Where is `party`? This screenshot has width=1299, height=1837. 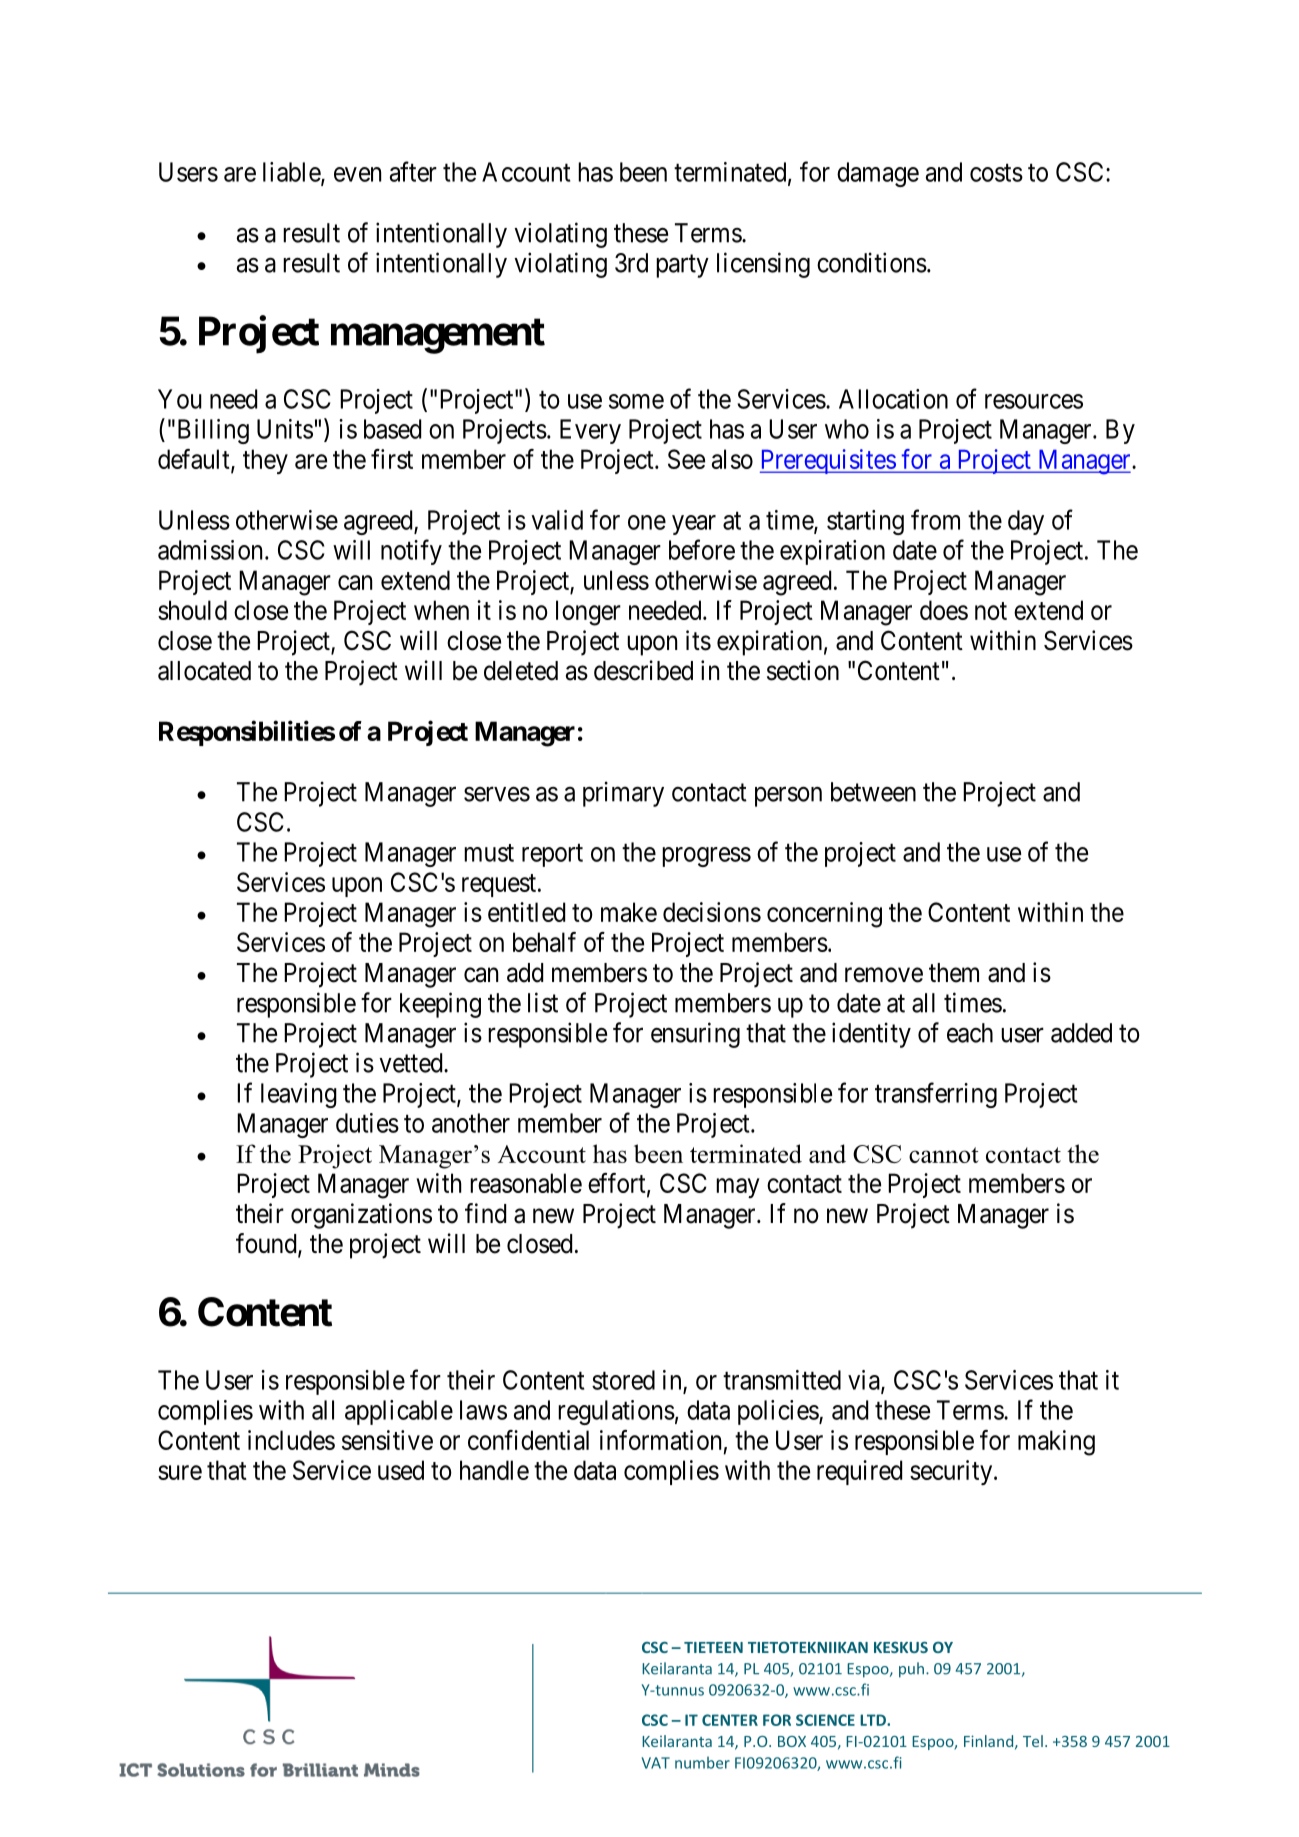
party is located at coordinates (682, 266).
